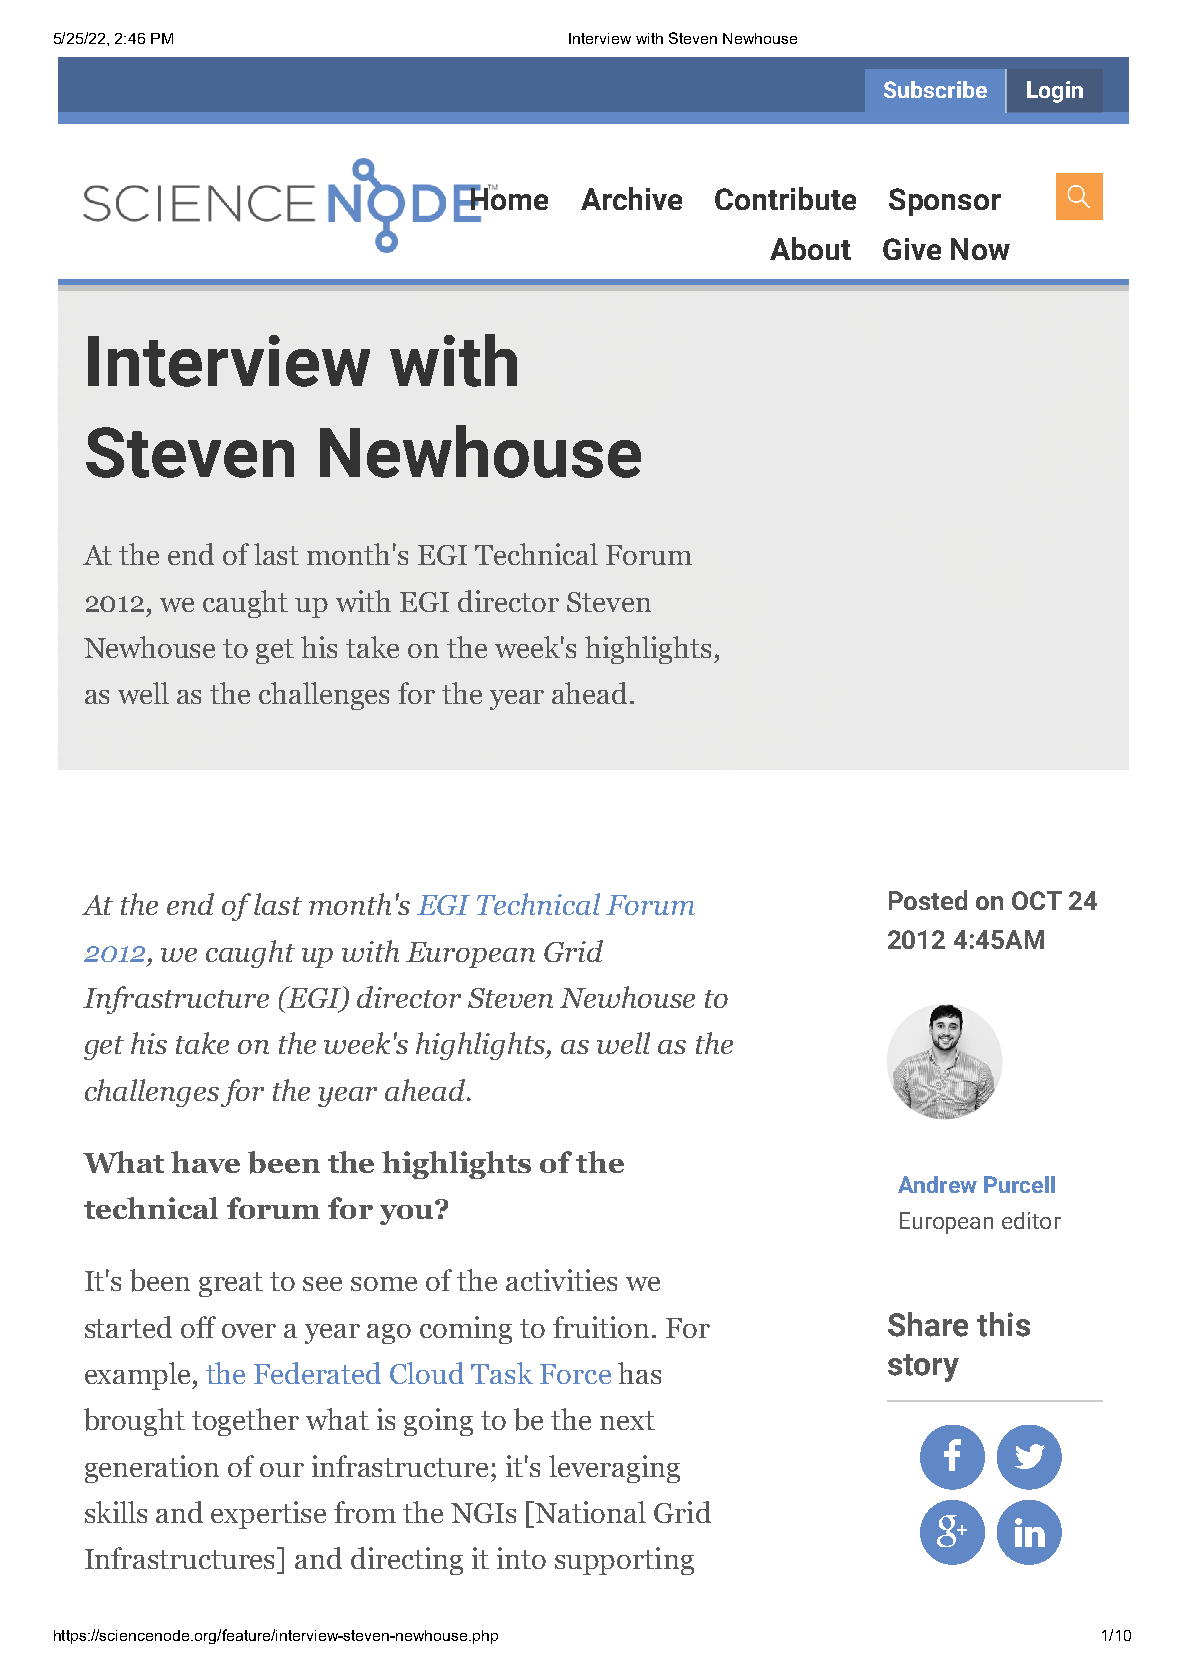 Image resolution: width=1184 pixels, height=1675 pixels. I want to click on Archive, so click(631, 198).
